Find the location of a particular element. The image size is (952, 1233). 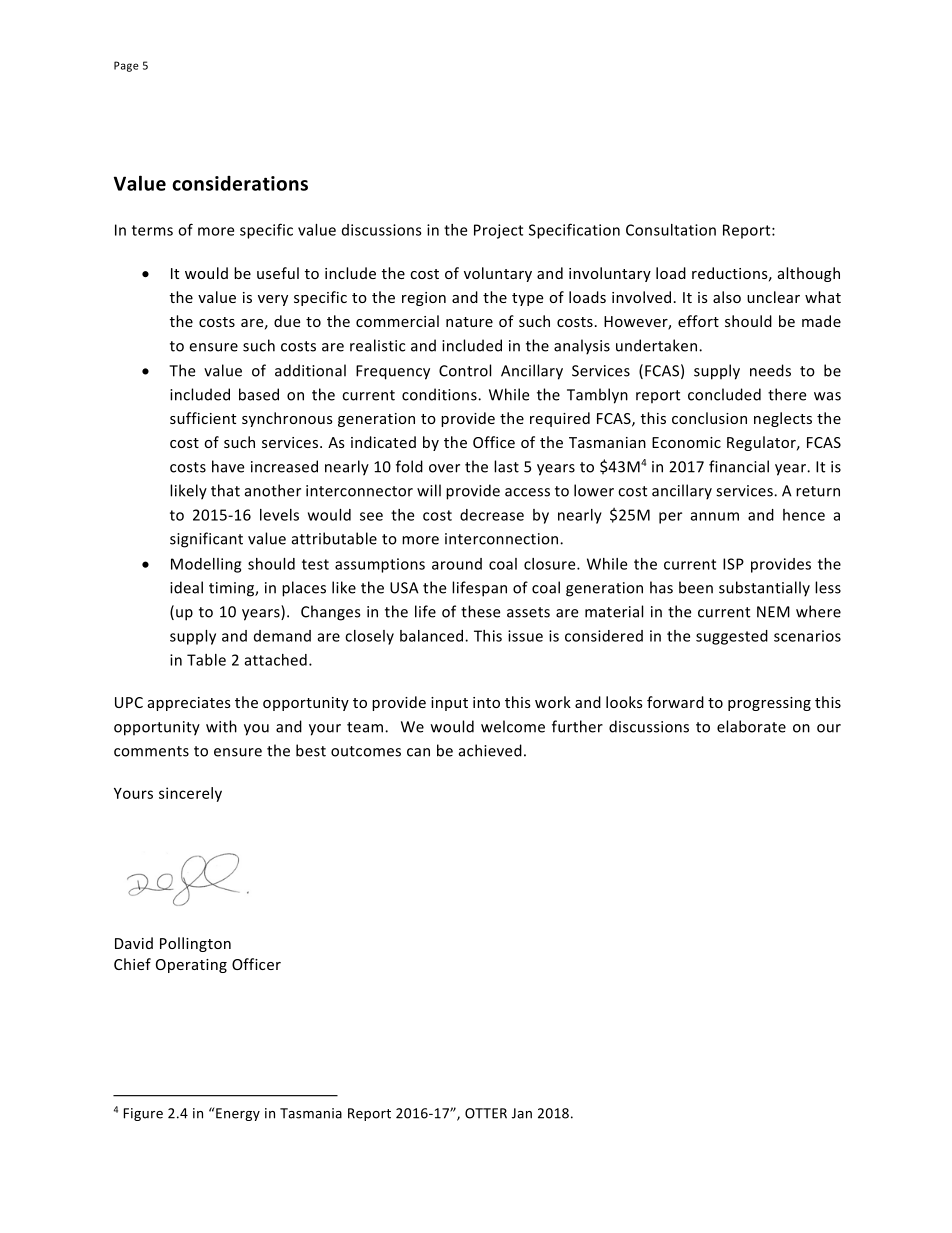

Page is located at coordinates (126, 66).
